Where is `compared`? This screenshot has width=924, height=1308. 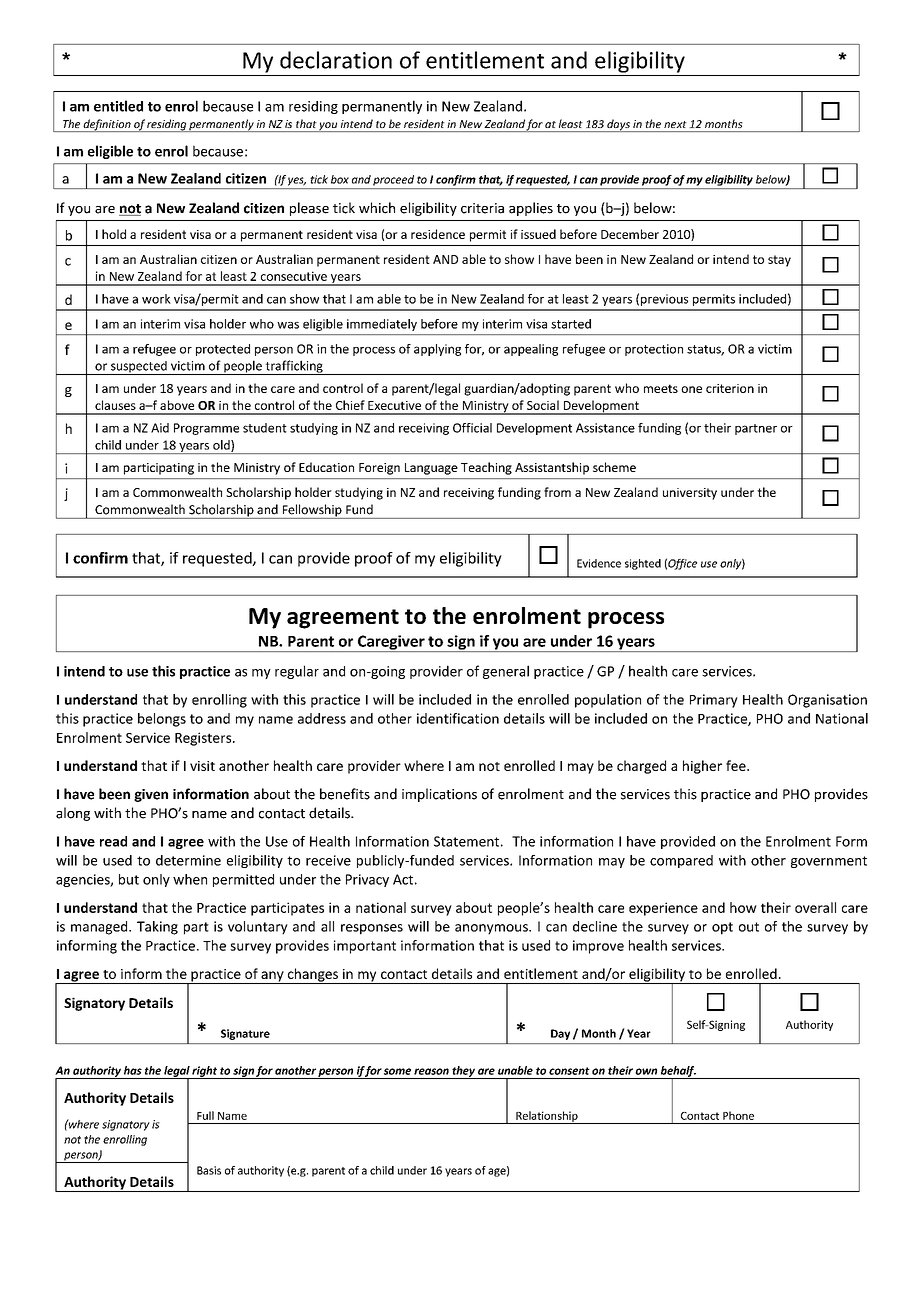 compared is located at coordinates (681, 861).
